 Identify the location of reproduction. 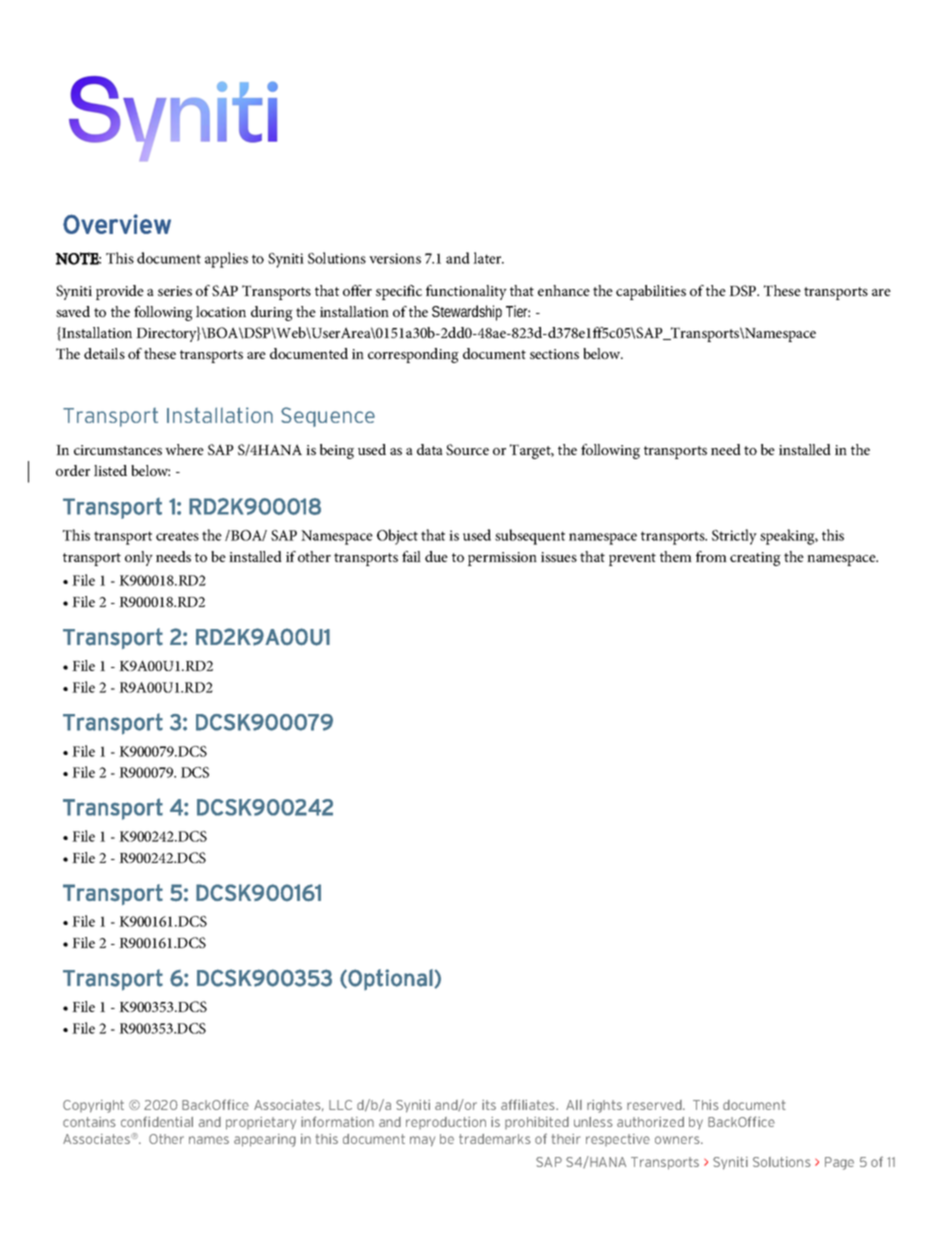
(446, 1123).
